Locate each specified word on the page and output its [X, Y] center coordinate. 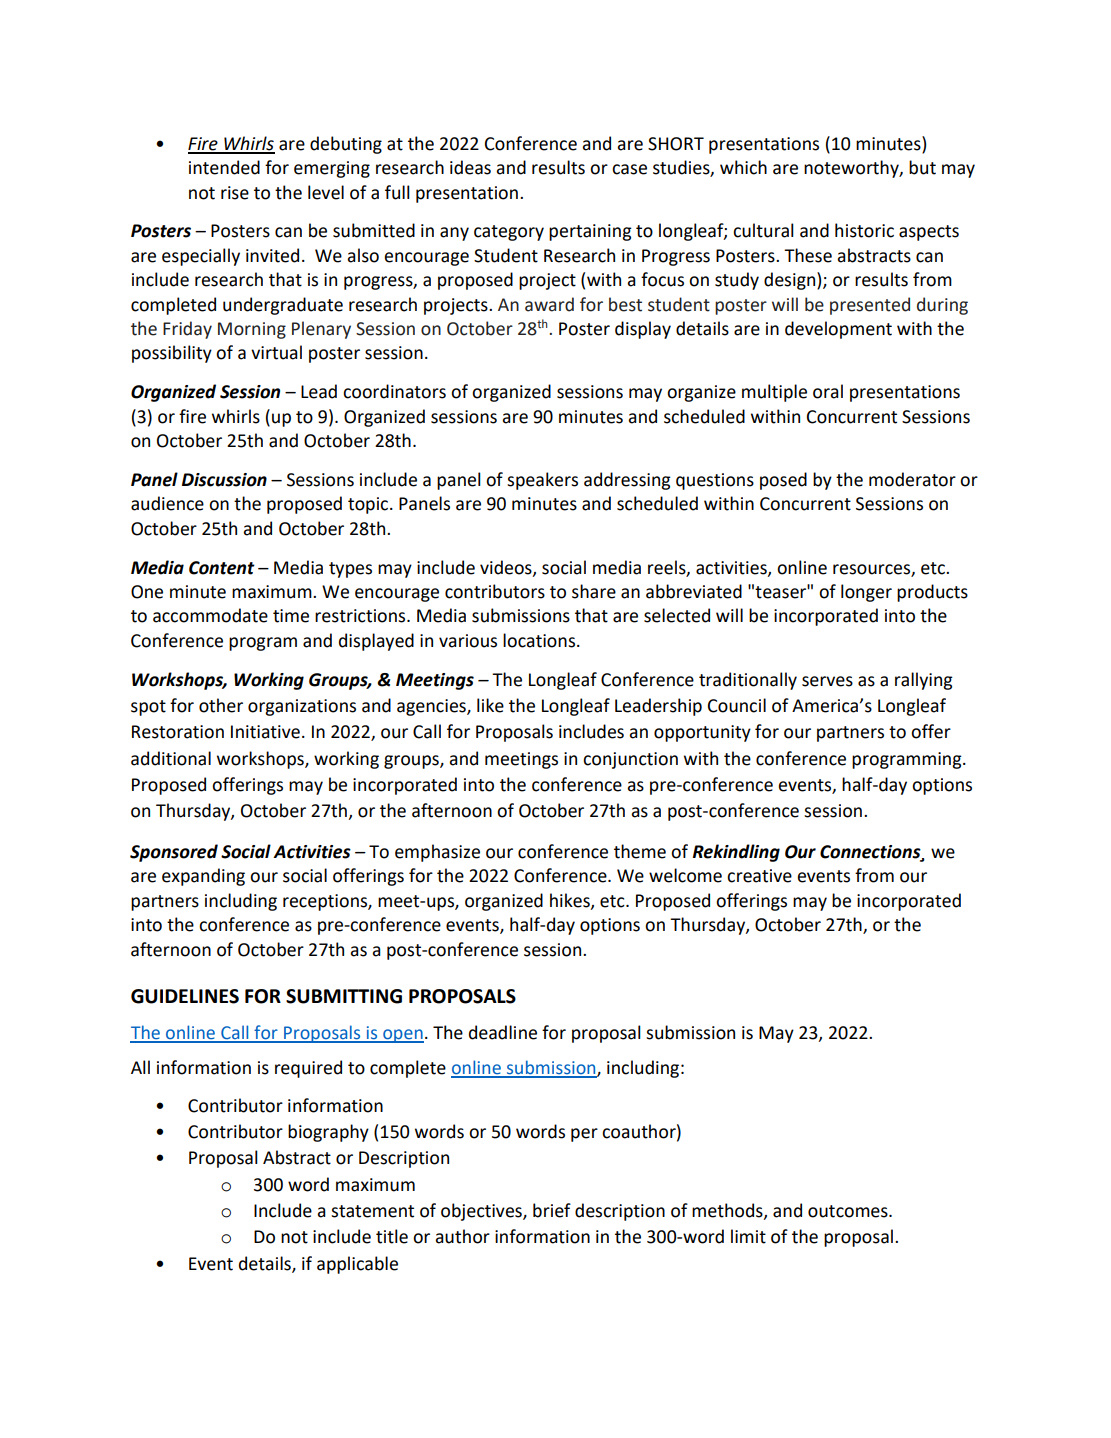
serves [827, 681]
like [490, 705]
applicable [357, 1265]
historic [864, 230]
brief [552, 1210]
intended [224, 167]
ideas [470, 167]
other [221, 705]
